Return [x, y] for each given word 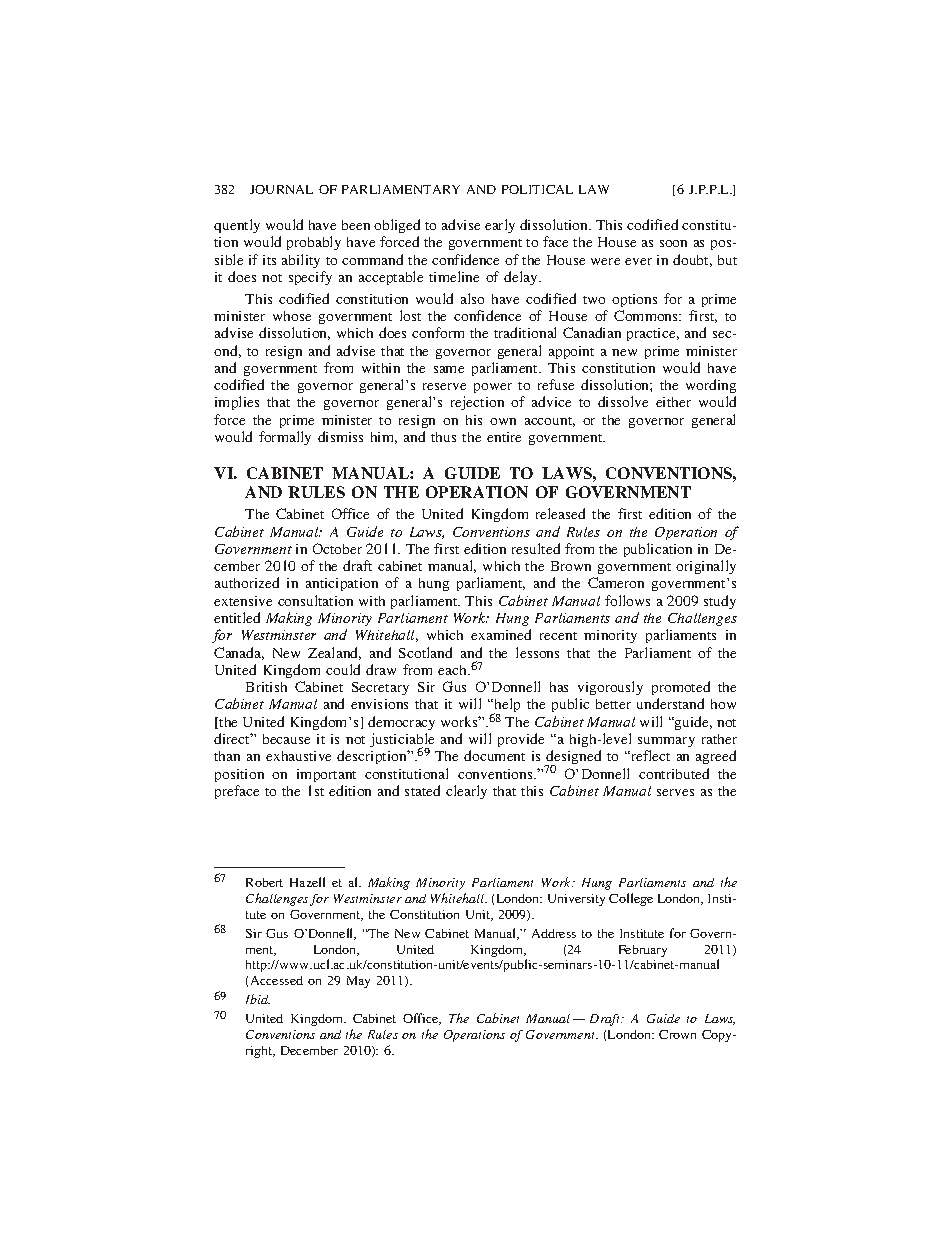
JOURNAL [281, 189]
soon [673, 243]
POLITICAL [537, 189]
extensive [243, 601]
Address [554, 933]
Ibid [258, 999]
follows [627, 600]
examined [501, 634]
